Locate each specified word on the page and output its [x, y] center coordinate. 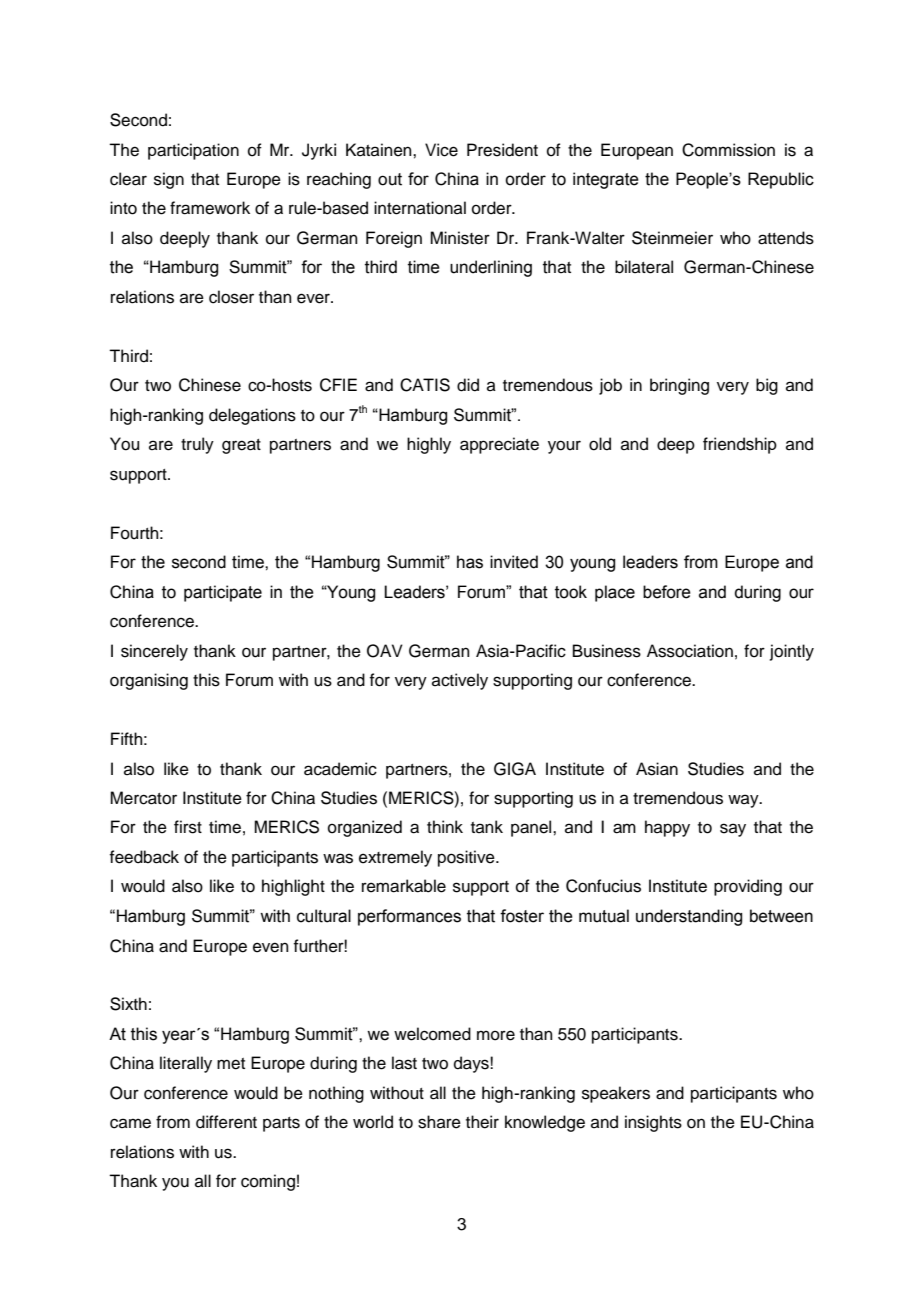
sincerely [154, 652]
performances [409, 917]
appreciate [499, 445]
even [271, 947]
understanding [689, 917]
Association [690, 651]
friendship [740, 445]
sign [169, 180]
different [226, 1122]
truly [197, 445]
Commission [728, 150]
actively [460, 681]
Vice [441, 150]
